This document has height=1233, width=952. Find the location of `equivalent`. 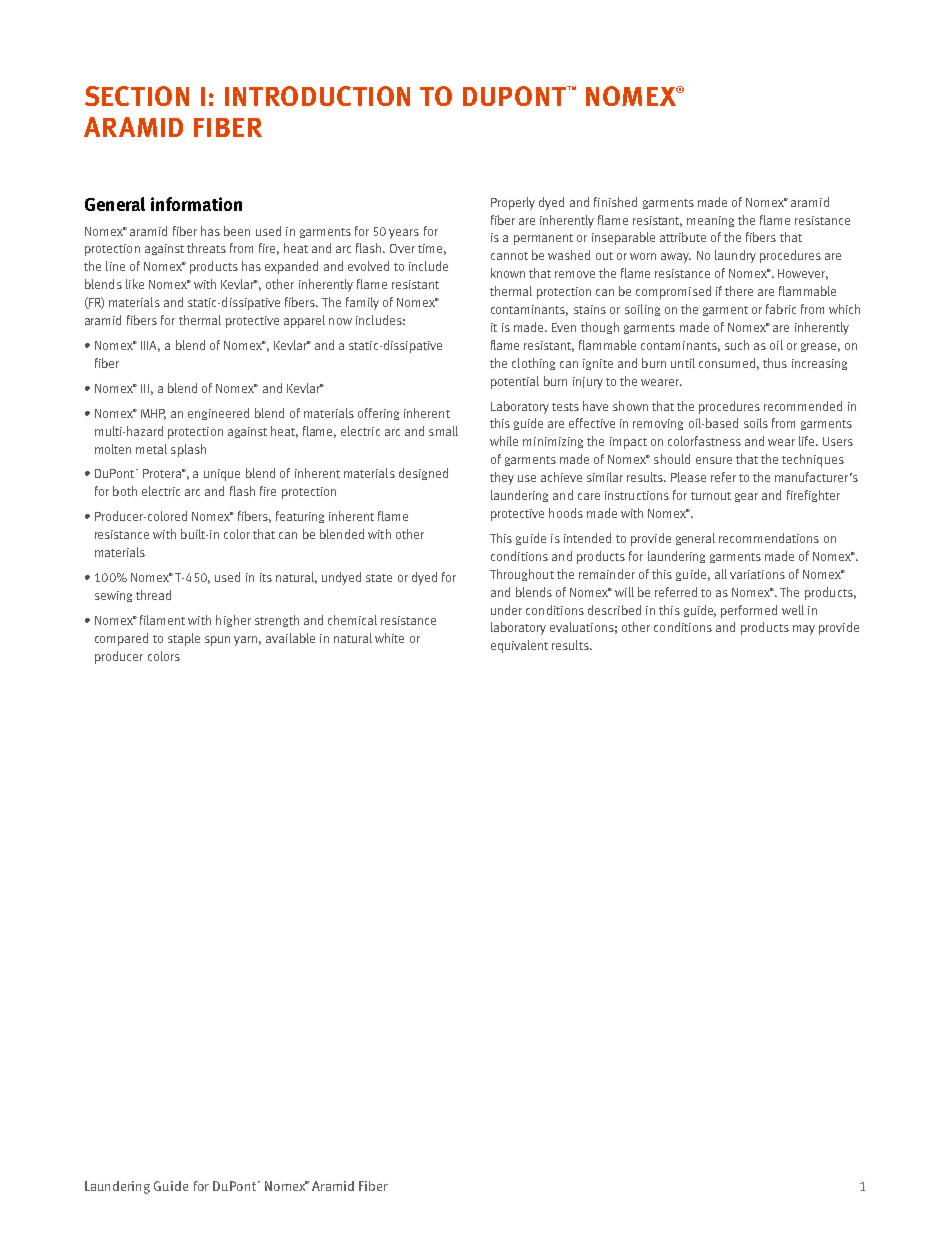

equivalent is located at coordinates (519, 646).
